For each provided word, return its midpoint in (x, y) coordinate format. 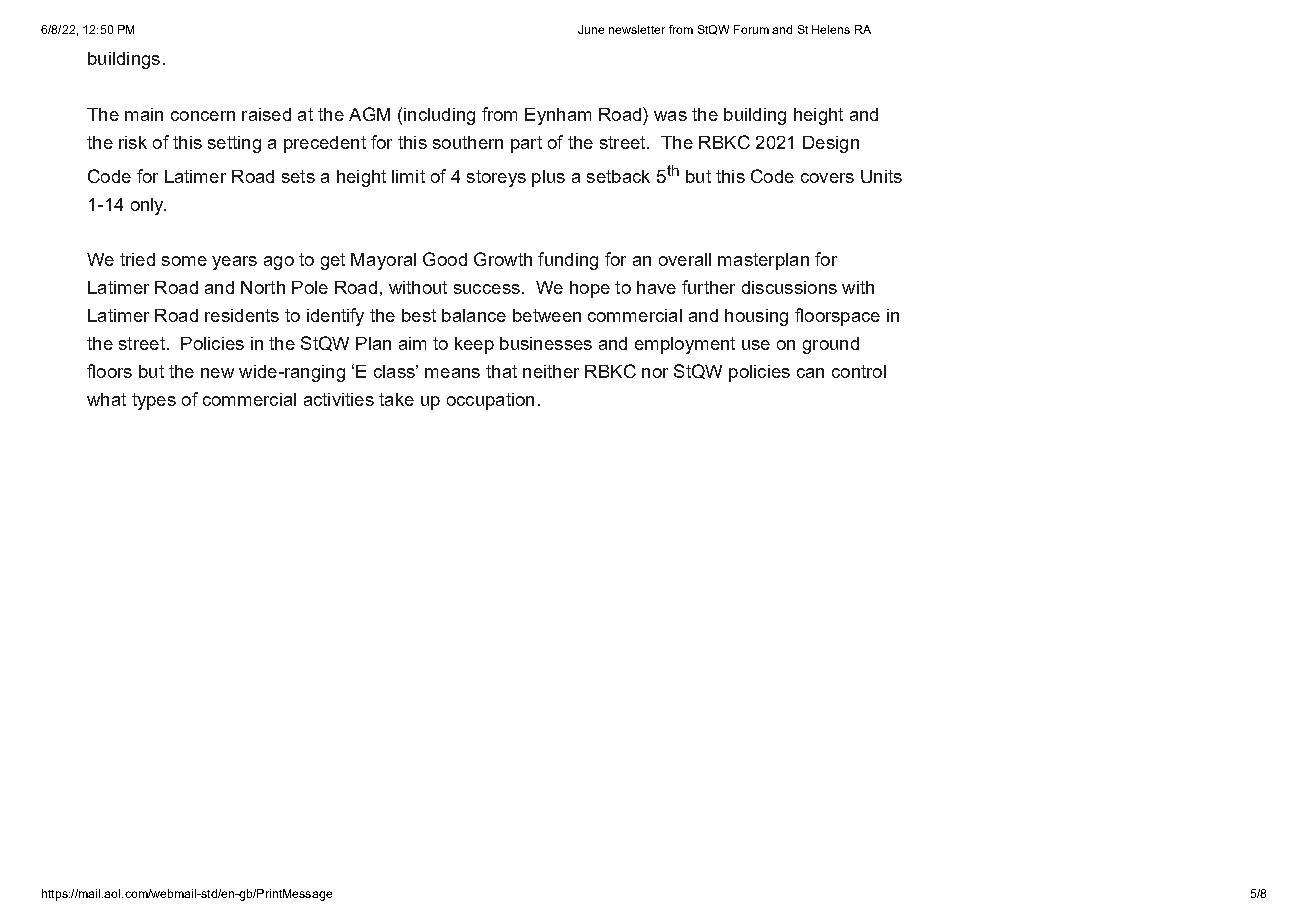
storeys (496, 178)
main (144, 114)
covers (827, 178)
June (591, 29)
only (148, 206)
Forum (751, 29)
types (154, 401)
